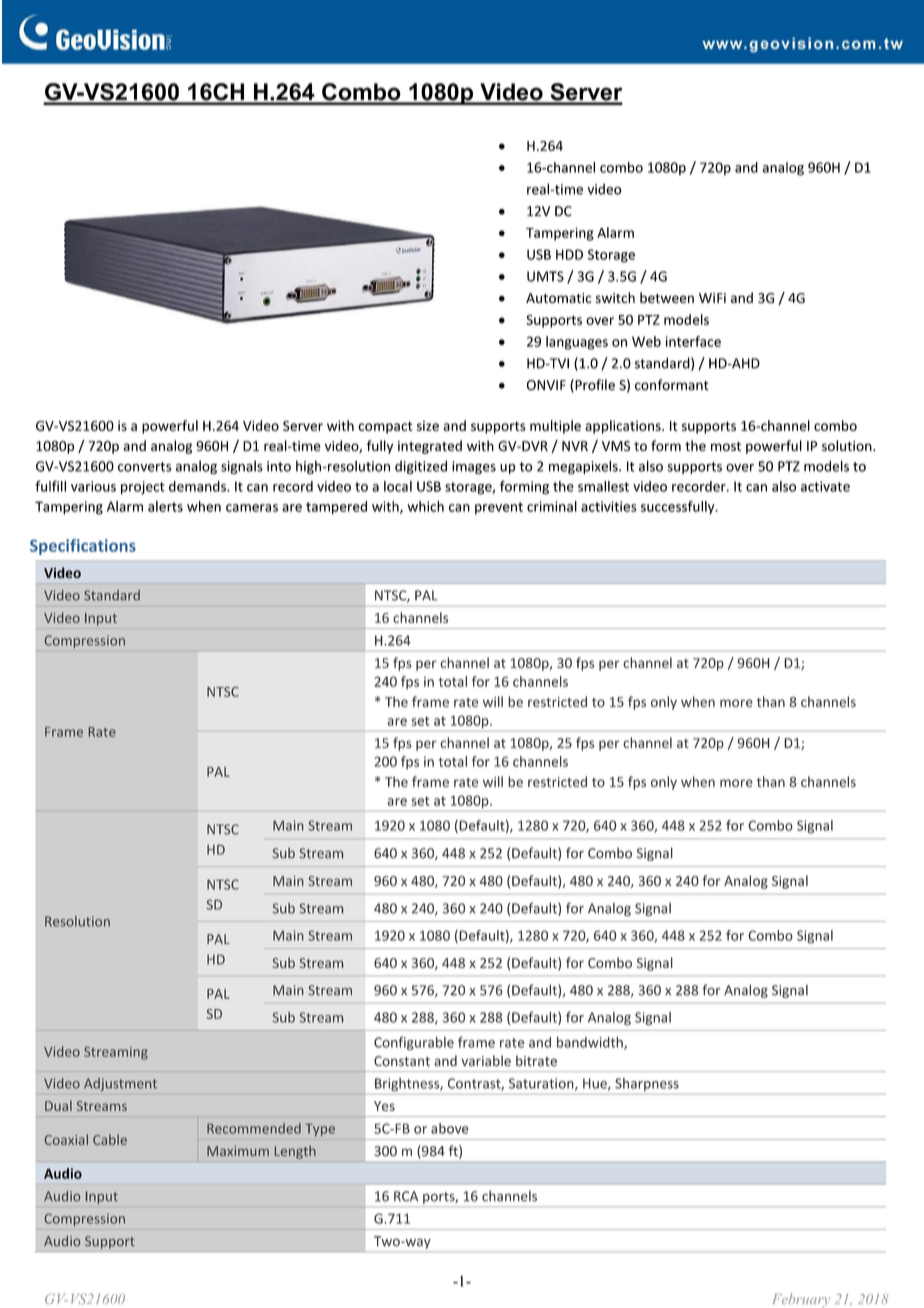 The height and width of the screenshot is (1308, 924). What do you see at coordinates (414, 1043) in the screenshot?
I see `Configurable` at bounding box center [414, 1043].
